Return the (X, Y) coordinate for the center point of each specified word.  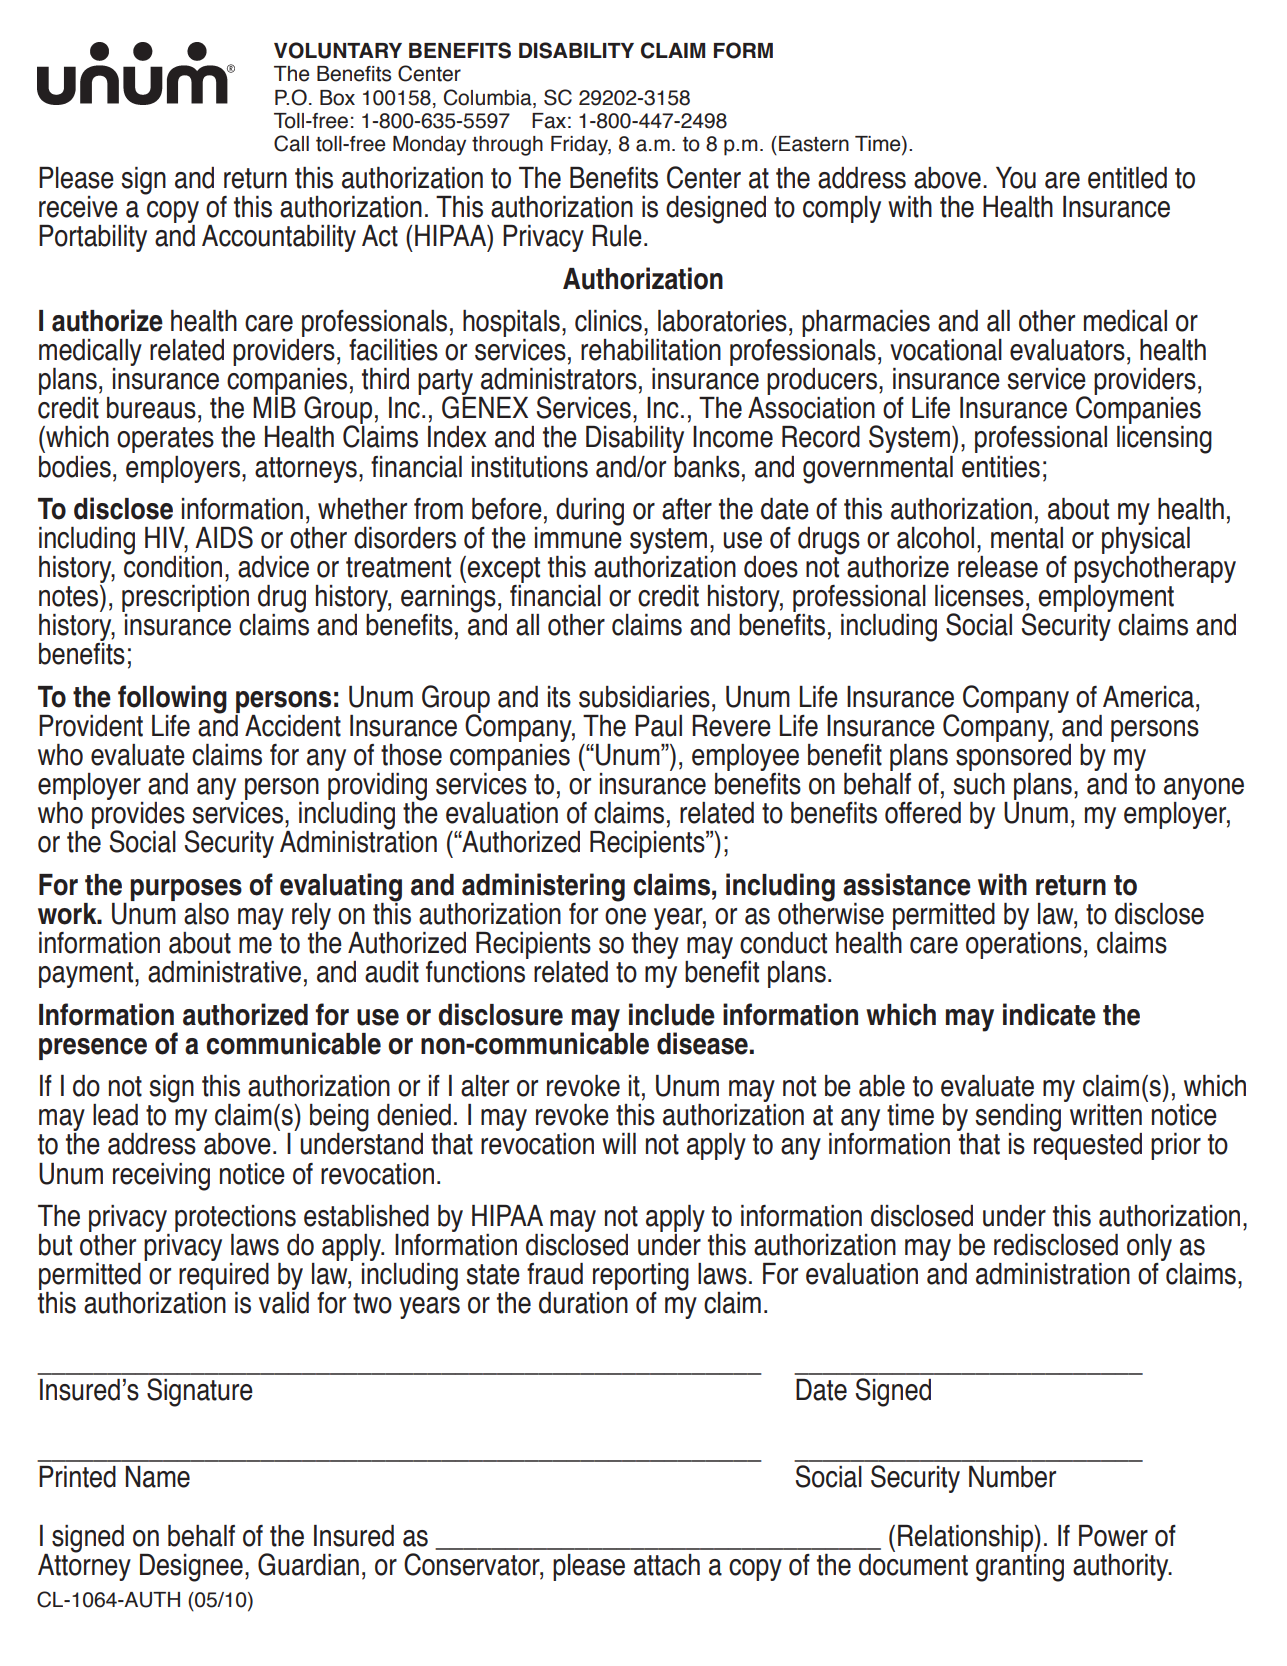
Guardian (308, 1564)
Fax (549, 121)
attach (667, 1565)
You (1016, 178)
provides (138, 815)
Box (337, 98)
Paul (658, 726)
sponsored (1013, 757)
